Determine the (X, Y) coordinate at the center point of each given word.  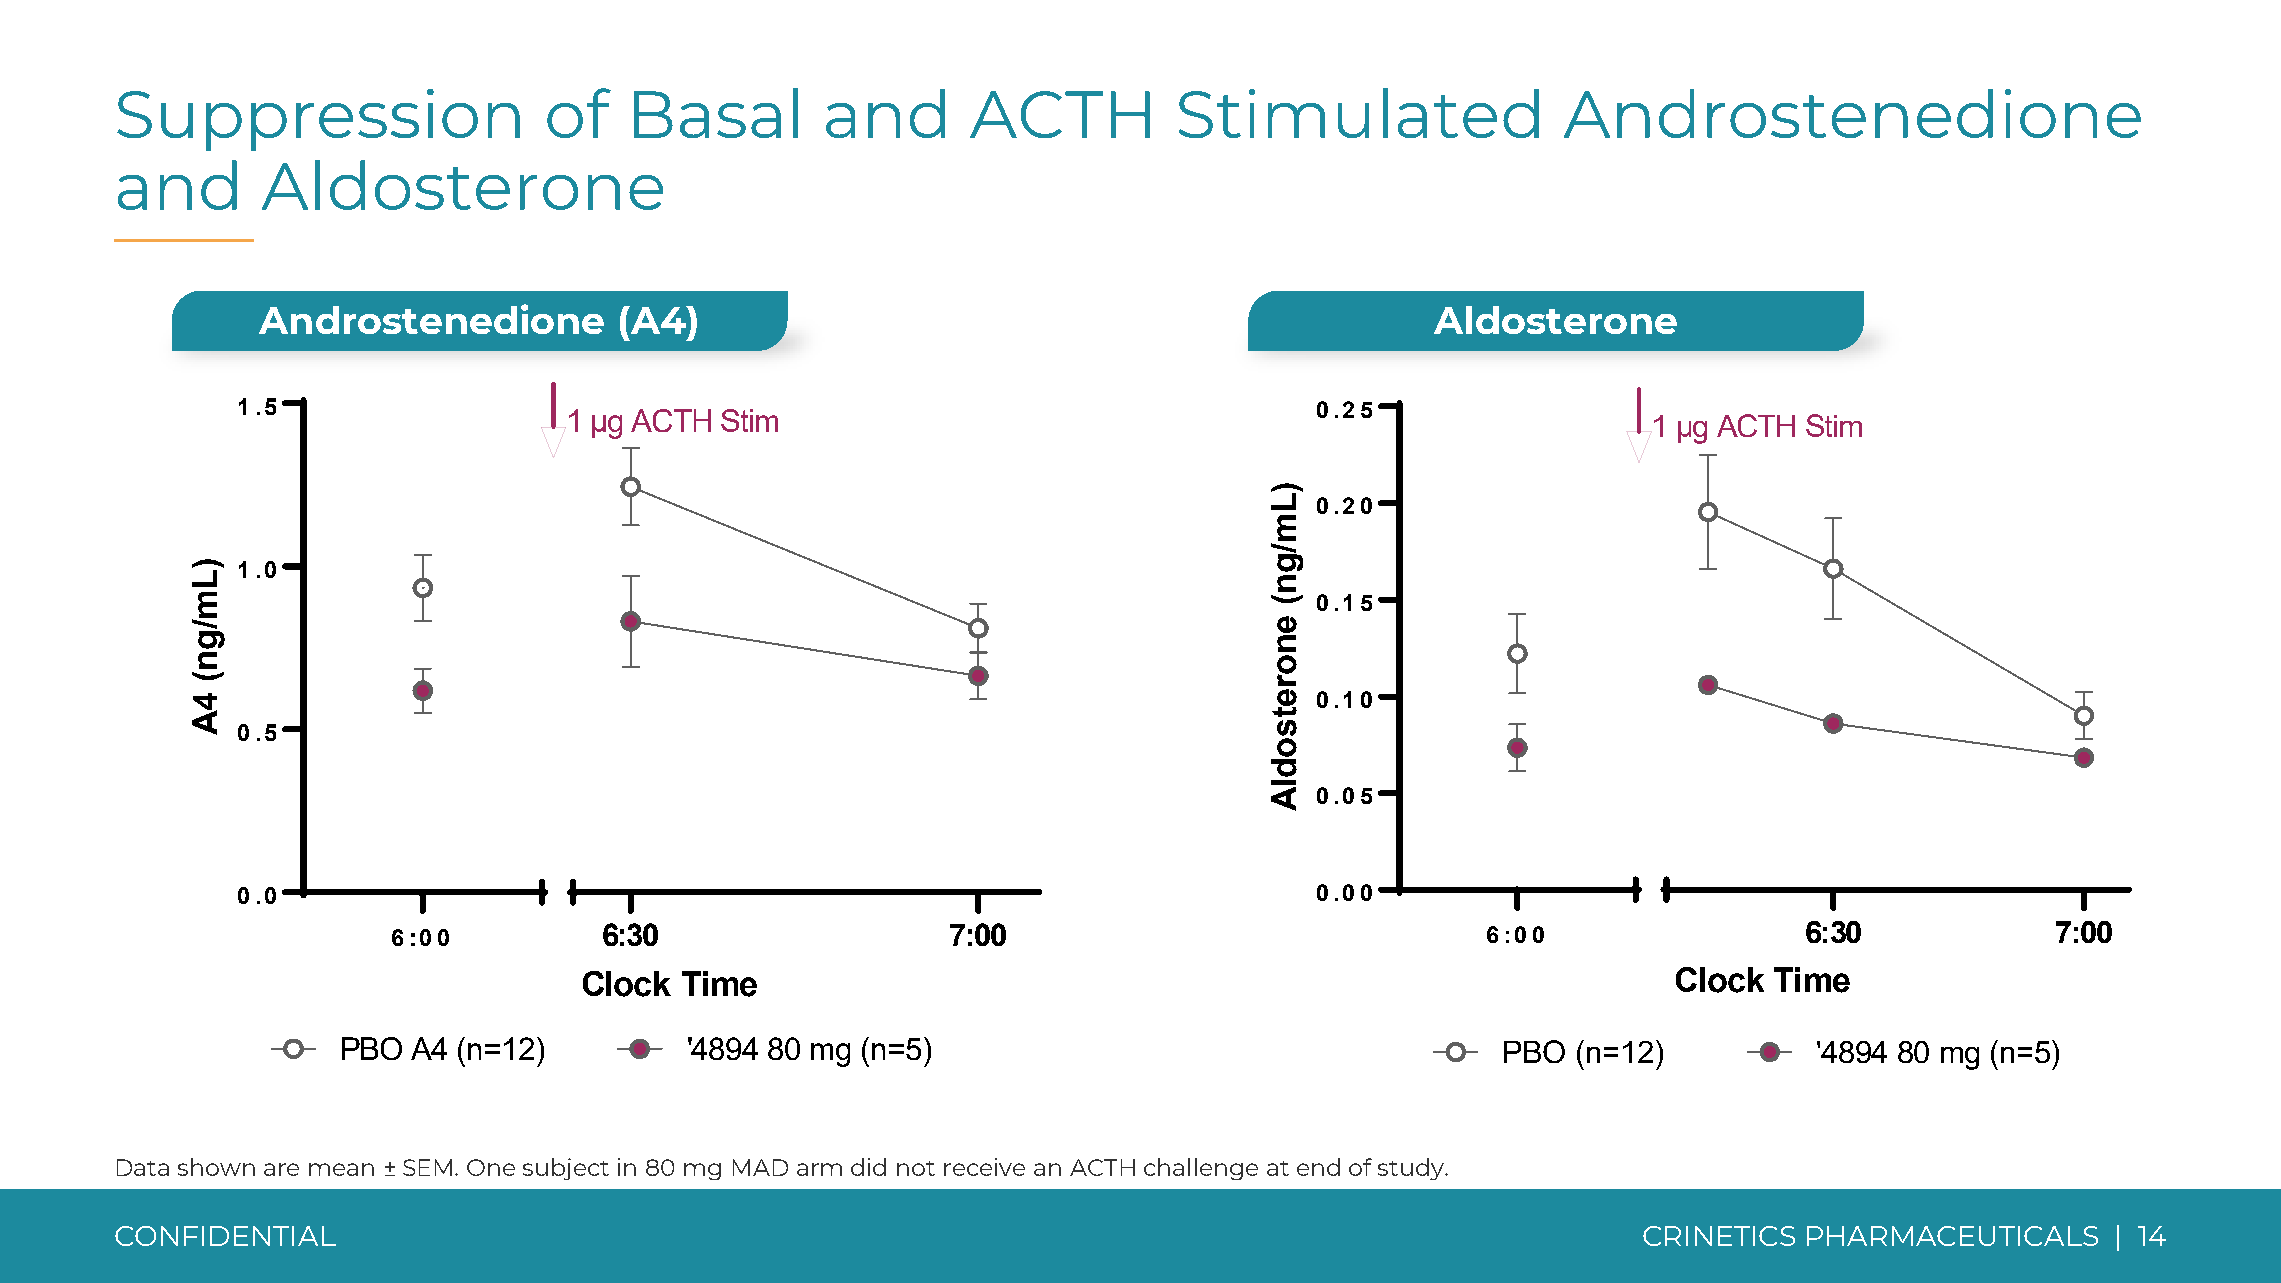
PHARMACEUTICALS (1952, 1236)
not (916, 1168)
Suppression (318, 120)
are (281, 1169)
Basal (716, 113)
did (868, 1167)
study (1412, 1169)
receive (984, 1167)
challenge (1201, 1169)
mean (341, 1169)
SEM (427, 1167)
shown (216, 1167)
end (1318, 1167)
